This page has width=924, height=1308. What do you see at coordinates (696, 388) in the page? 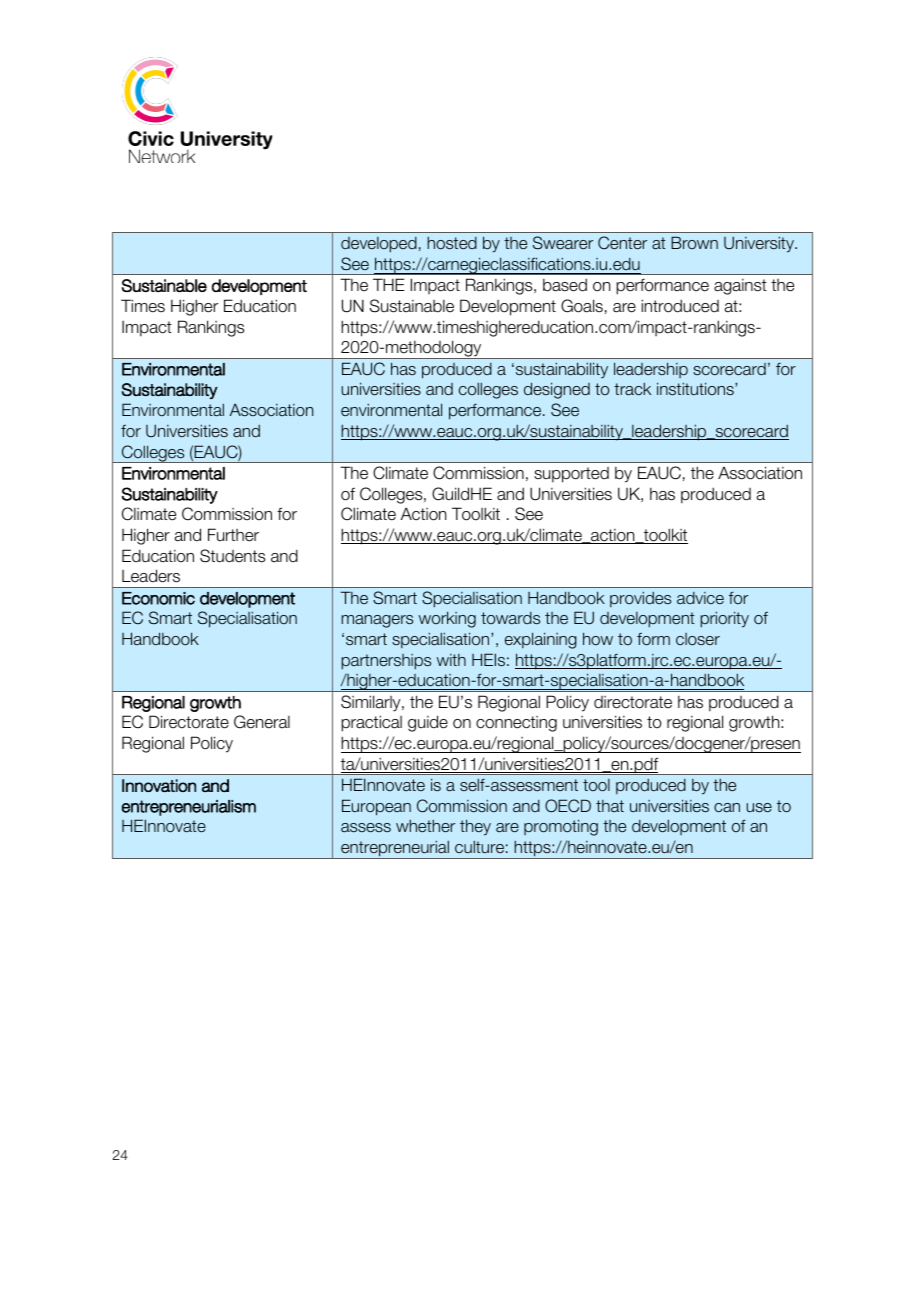
I see `institutions` at bounding box center [696, 388].
